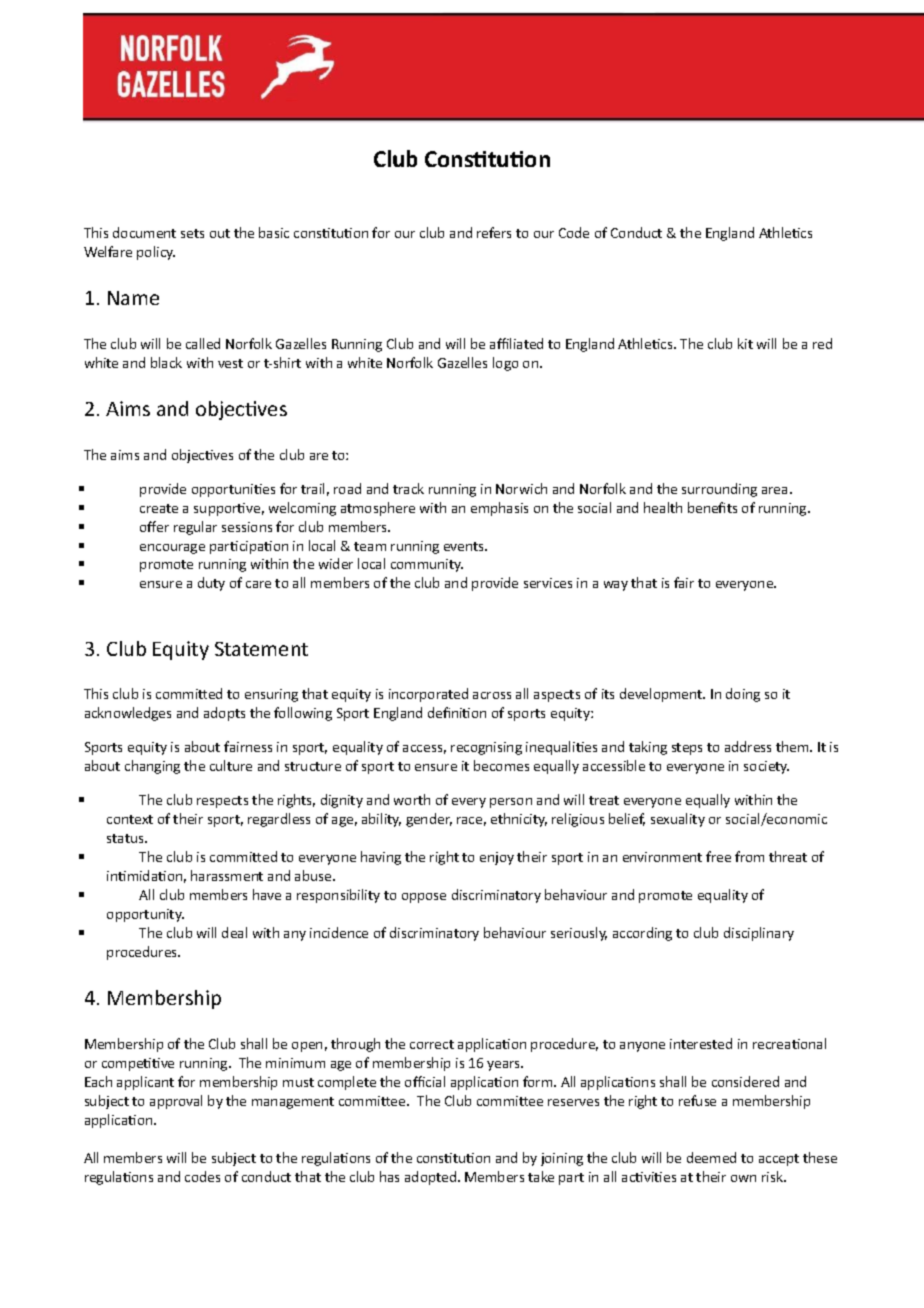  What do you see at coordinates (145, 915) in the screenshot?
I see `opportunity` at bounding box center [145, 915].
